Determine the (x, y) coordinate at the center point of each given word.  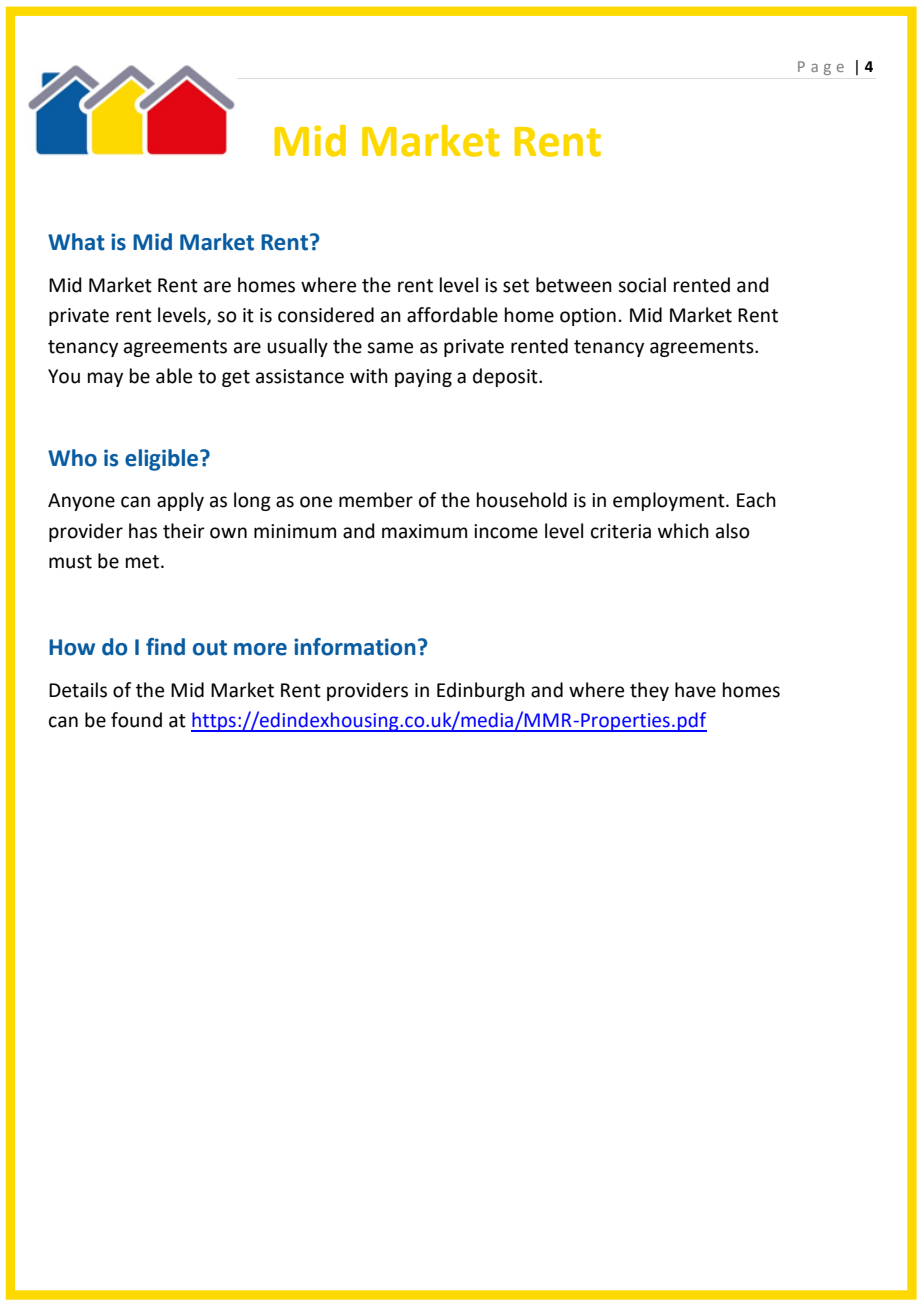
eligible (163, 460)
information (355, 647)
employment (670, 501)
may (105, 379)
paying (423, 378)
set (516, 286)
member (376, 500)
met (144, 562)
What (76, 242)
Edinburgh (481, 691)
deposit (506, 377)
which (683, 531)
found (136, 720)
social (642, 285)
